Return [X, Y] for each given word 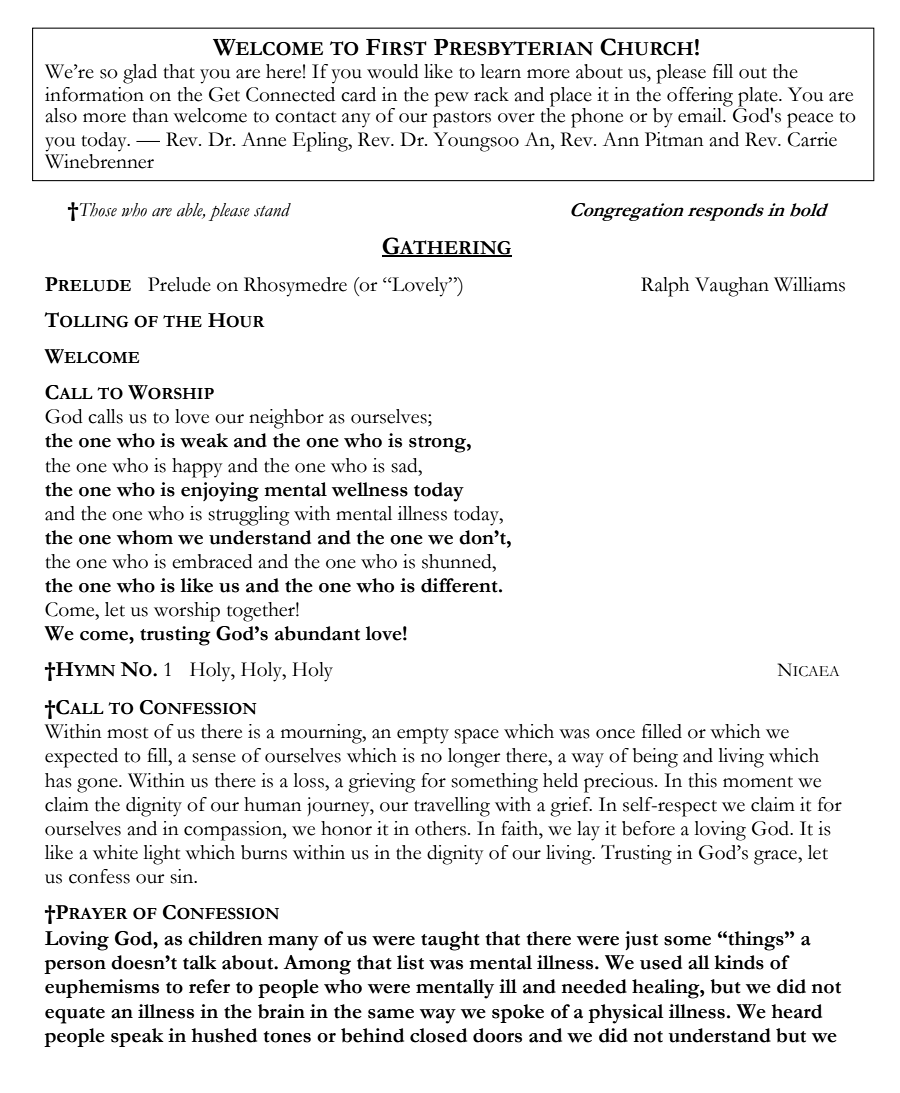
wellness [370, 489]
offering [700, 98]
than [150, 115]
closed [438, 1035]
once [615, 734]
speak [137, 1037]
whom [145, 537]
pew [451, 99]
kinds [739, 962]
